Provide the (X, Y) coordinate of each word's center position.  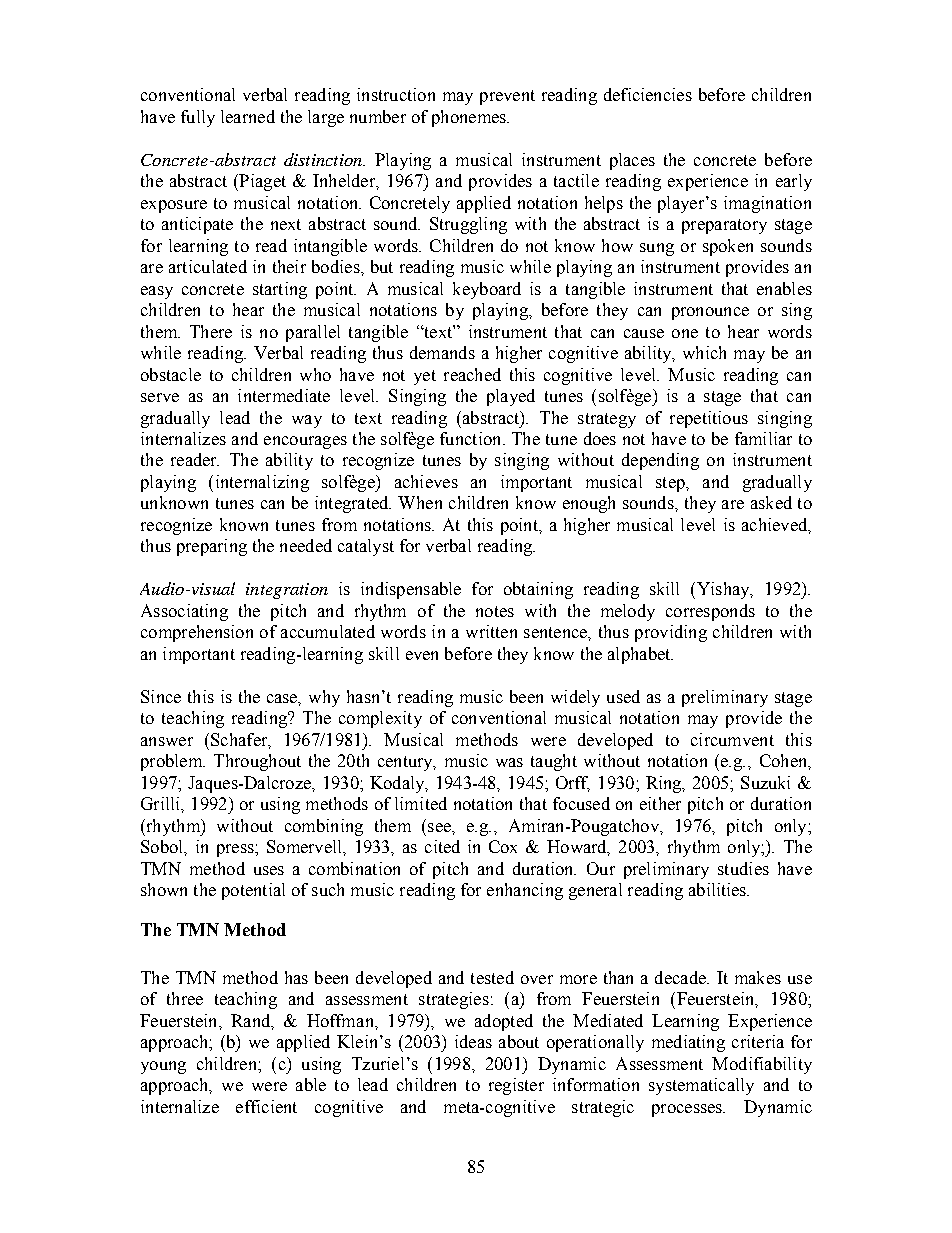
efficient (266, 1106)
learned (248, 116)
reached (472, 374)
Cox (503, 846)
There (211, 331)
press (236, 850)
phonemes (470, 118)
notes (495, 611)
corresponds (710, 612)
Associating (184, 612)
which (704, 352)
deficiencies (648, 94)
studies (743, 868)
